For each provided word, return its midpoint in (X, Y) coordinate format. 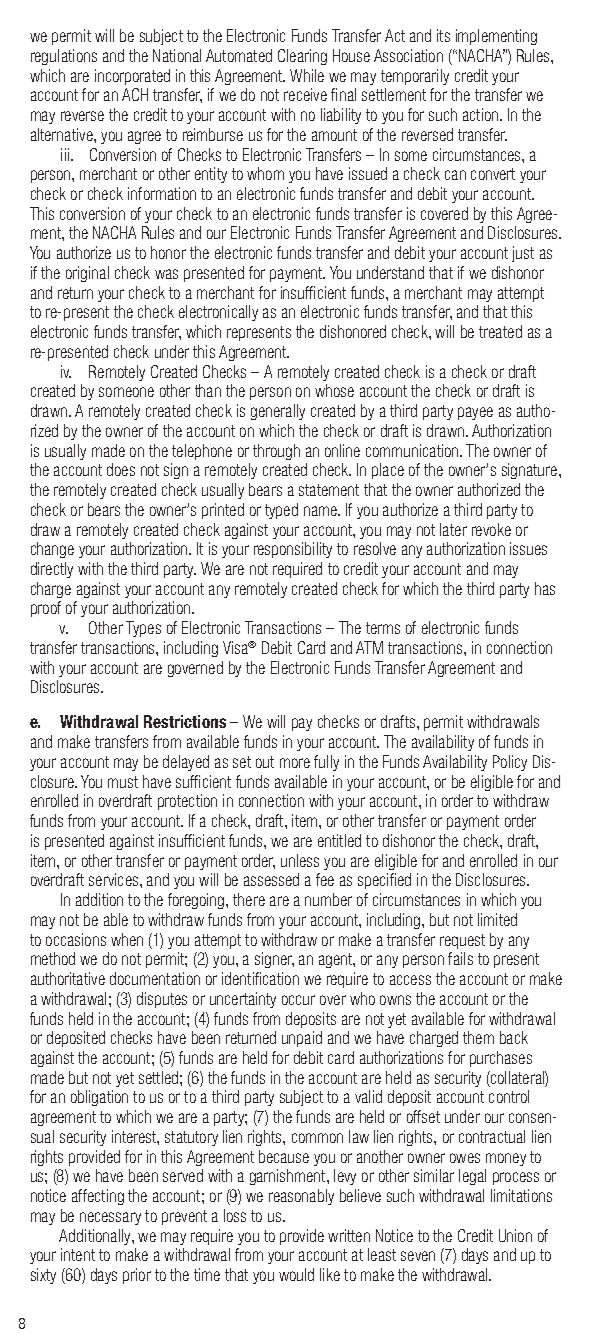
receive (305, 94)
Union (515, 1235)
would (296, 1274)
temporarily (415, 77)
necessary (110, 1218)
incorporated (132, 77)
